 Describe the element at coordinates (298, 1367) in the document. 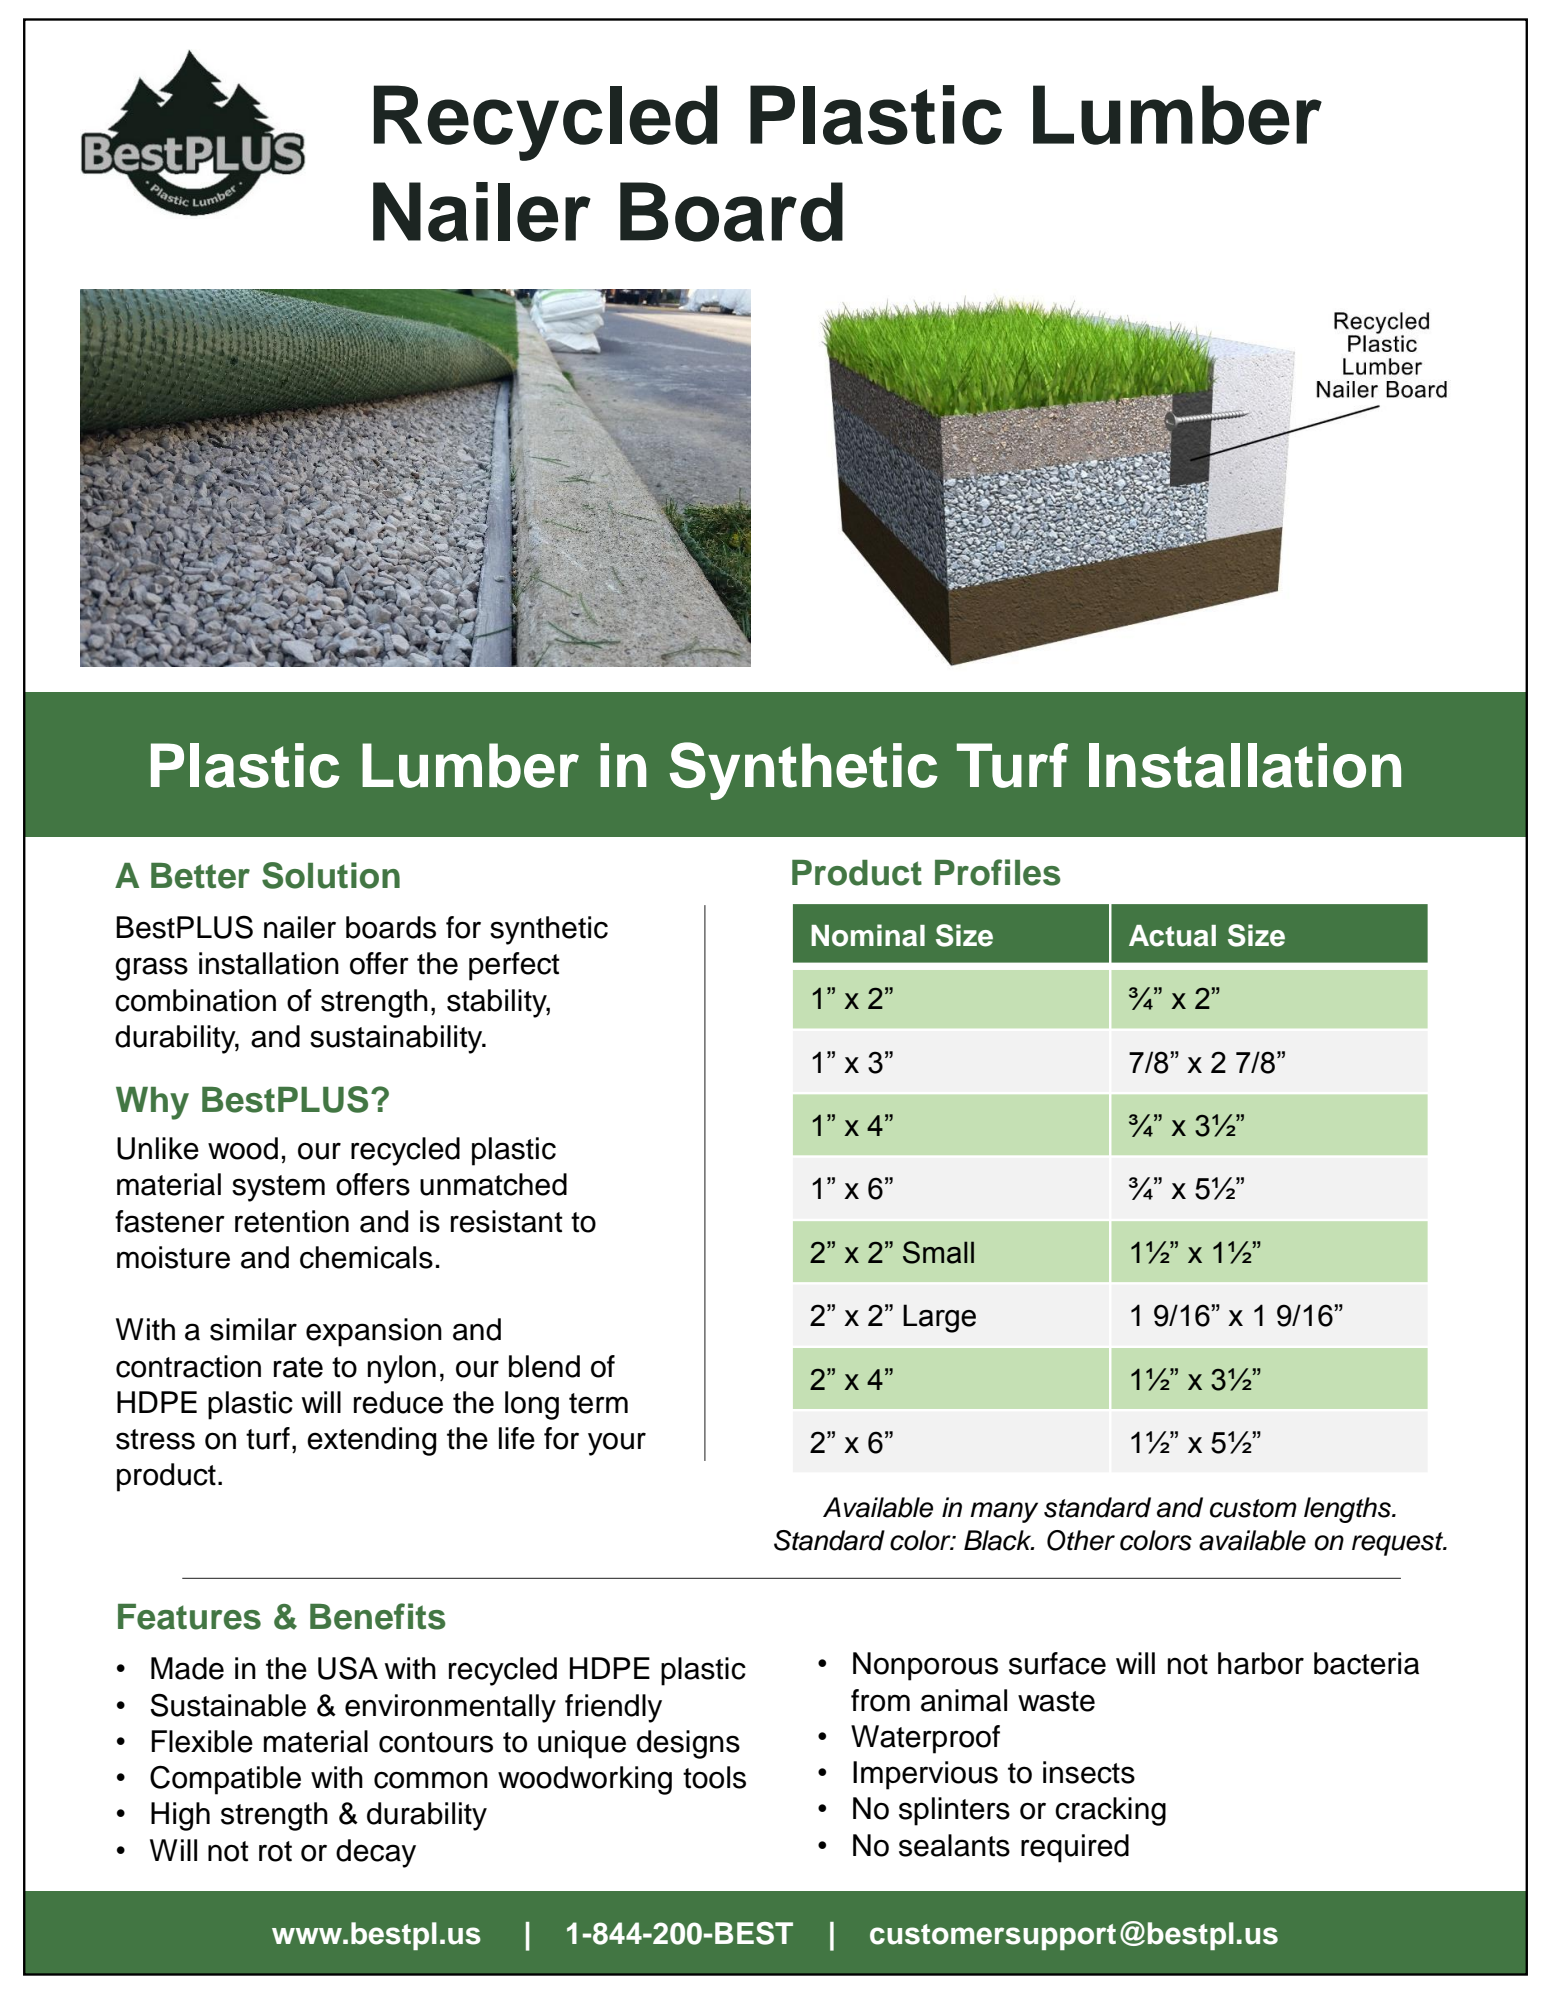

I see `rate` at that location.
